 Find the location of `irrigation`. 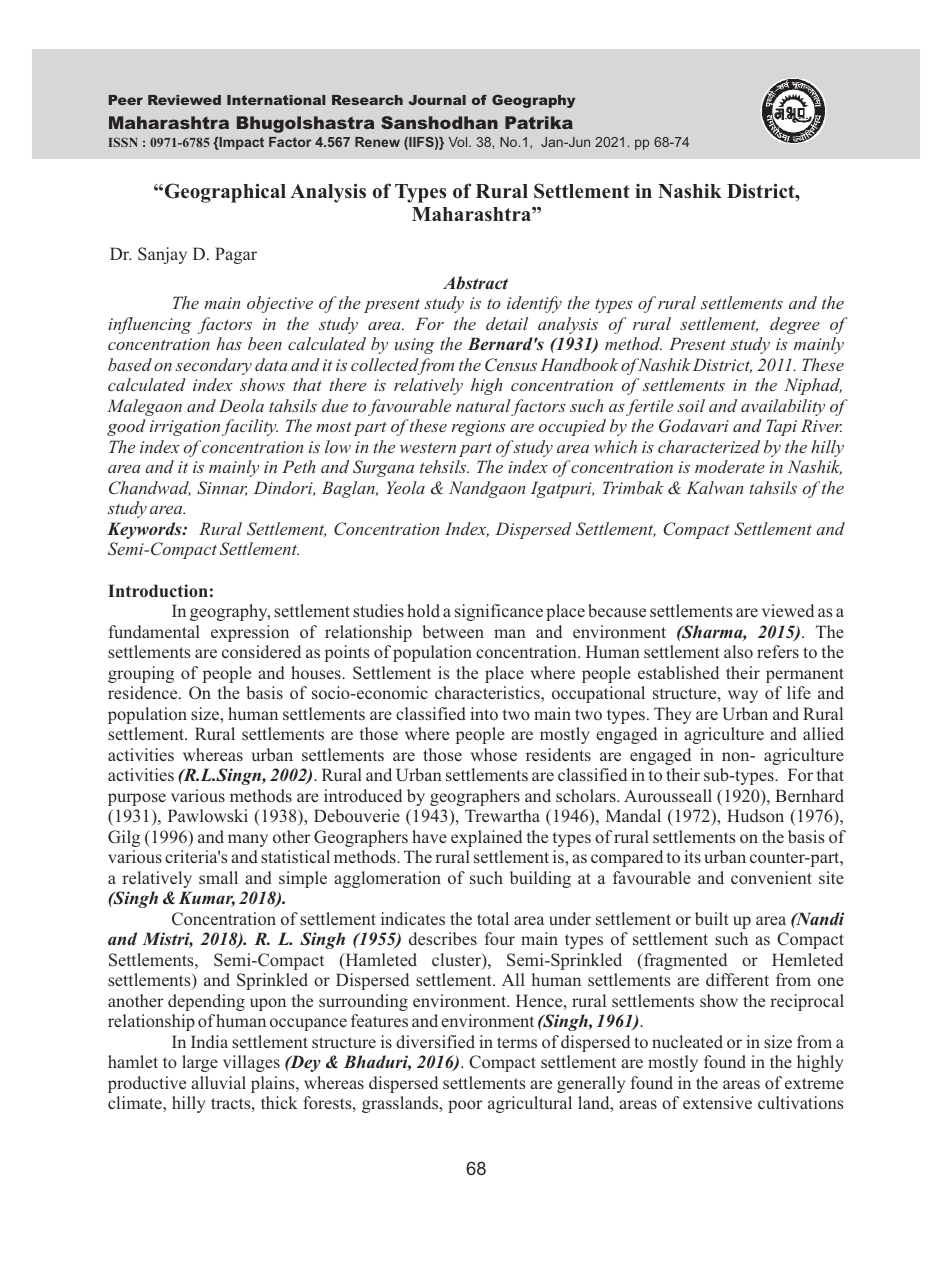

irrigation is located at coordinates (186, 428).
